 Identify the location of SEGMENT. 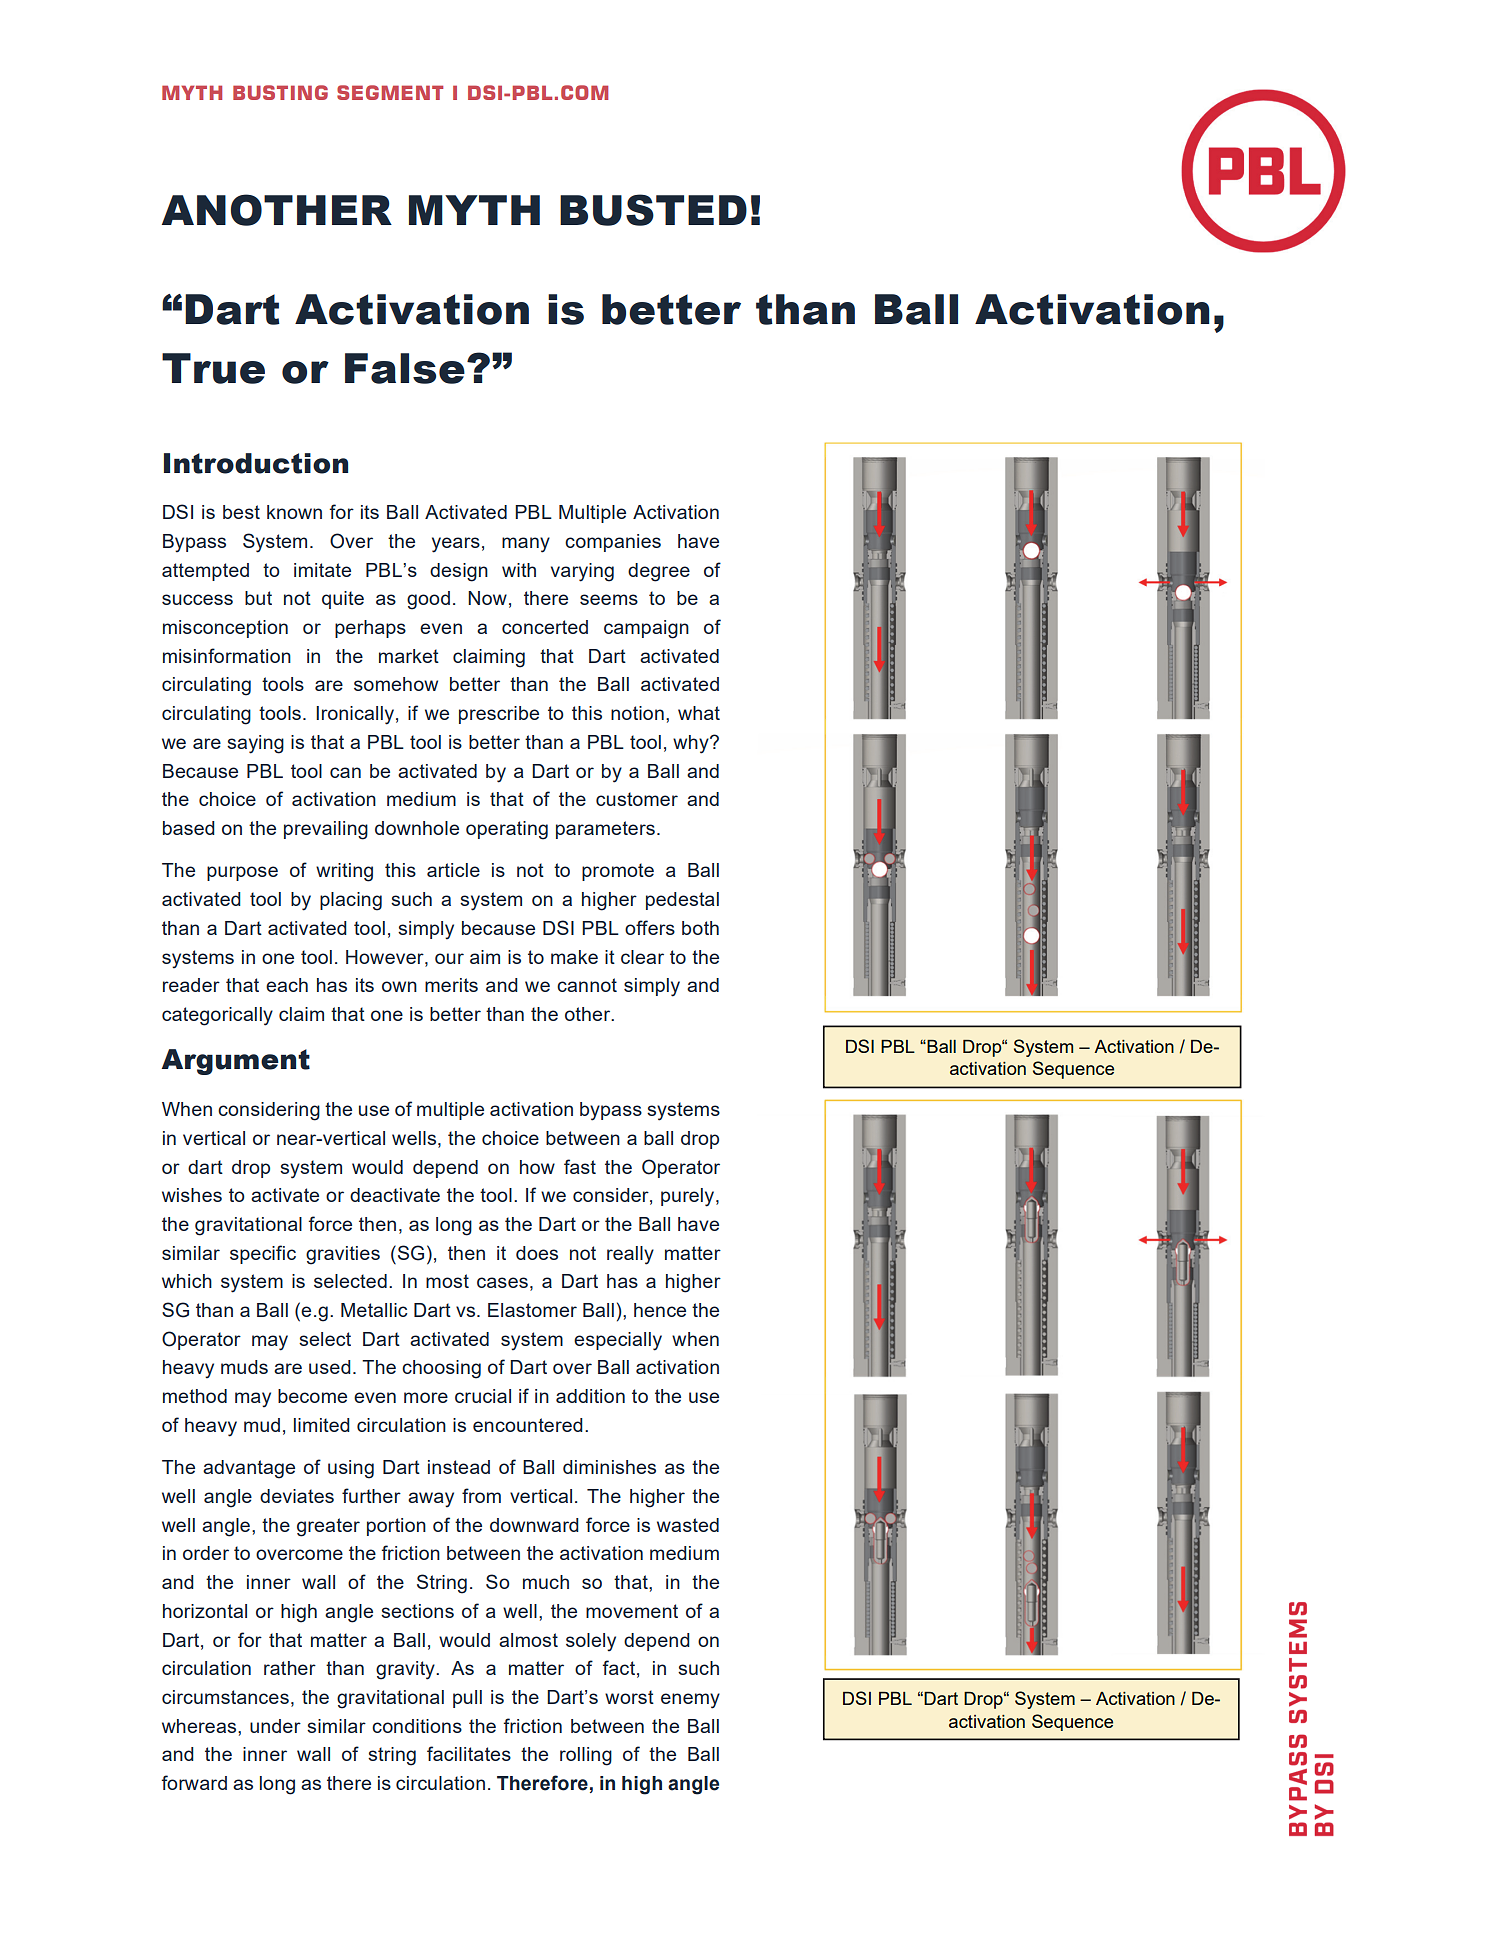
(390, 92).
